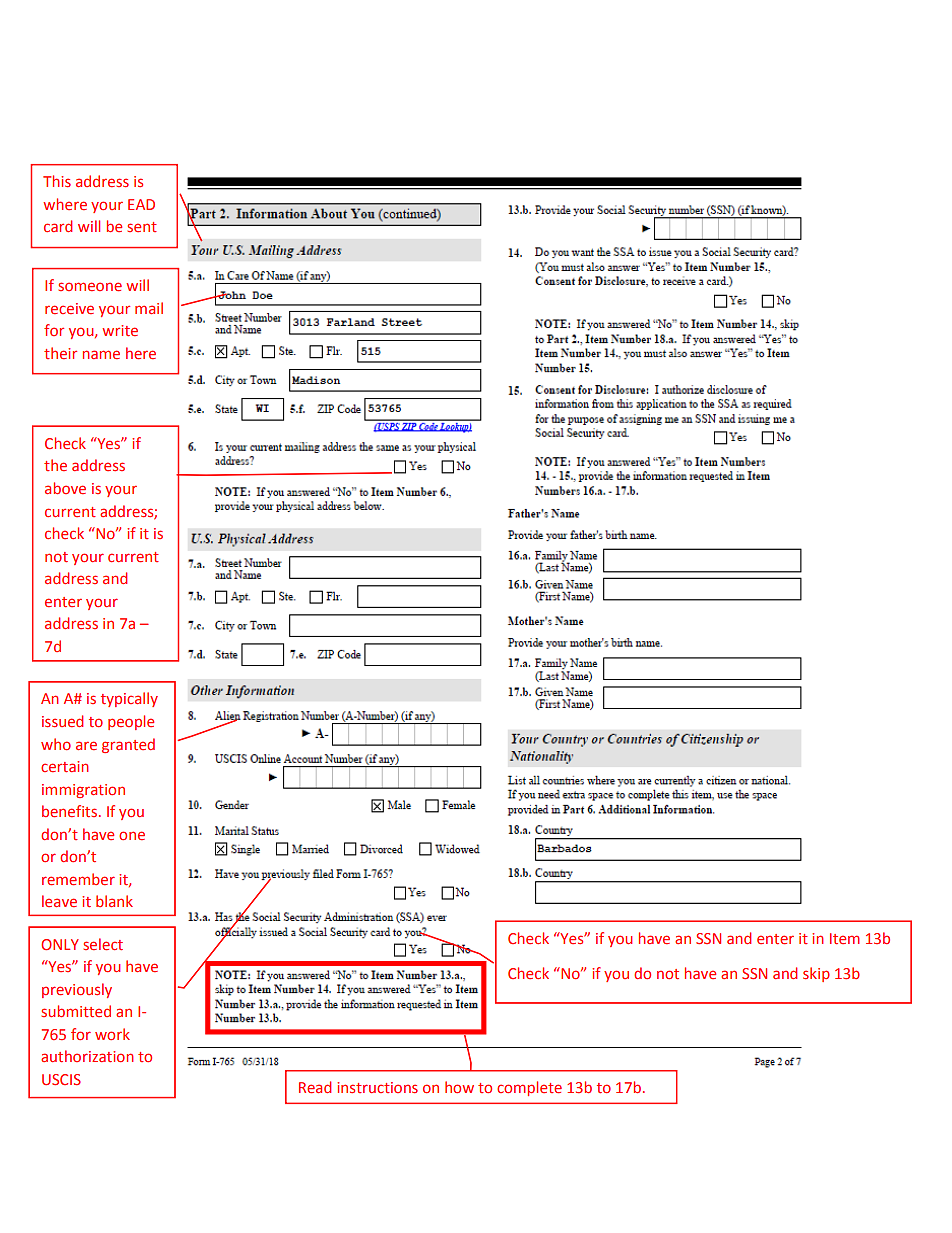 This screenshot has height=1233, width=952. I want to click on write, so click(120, 330).
